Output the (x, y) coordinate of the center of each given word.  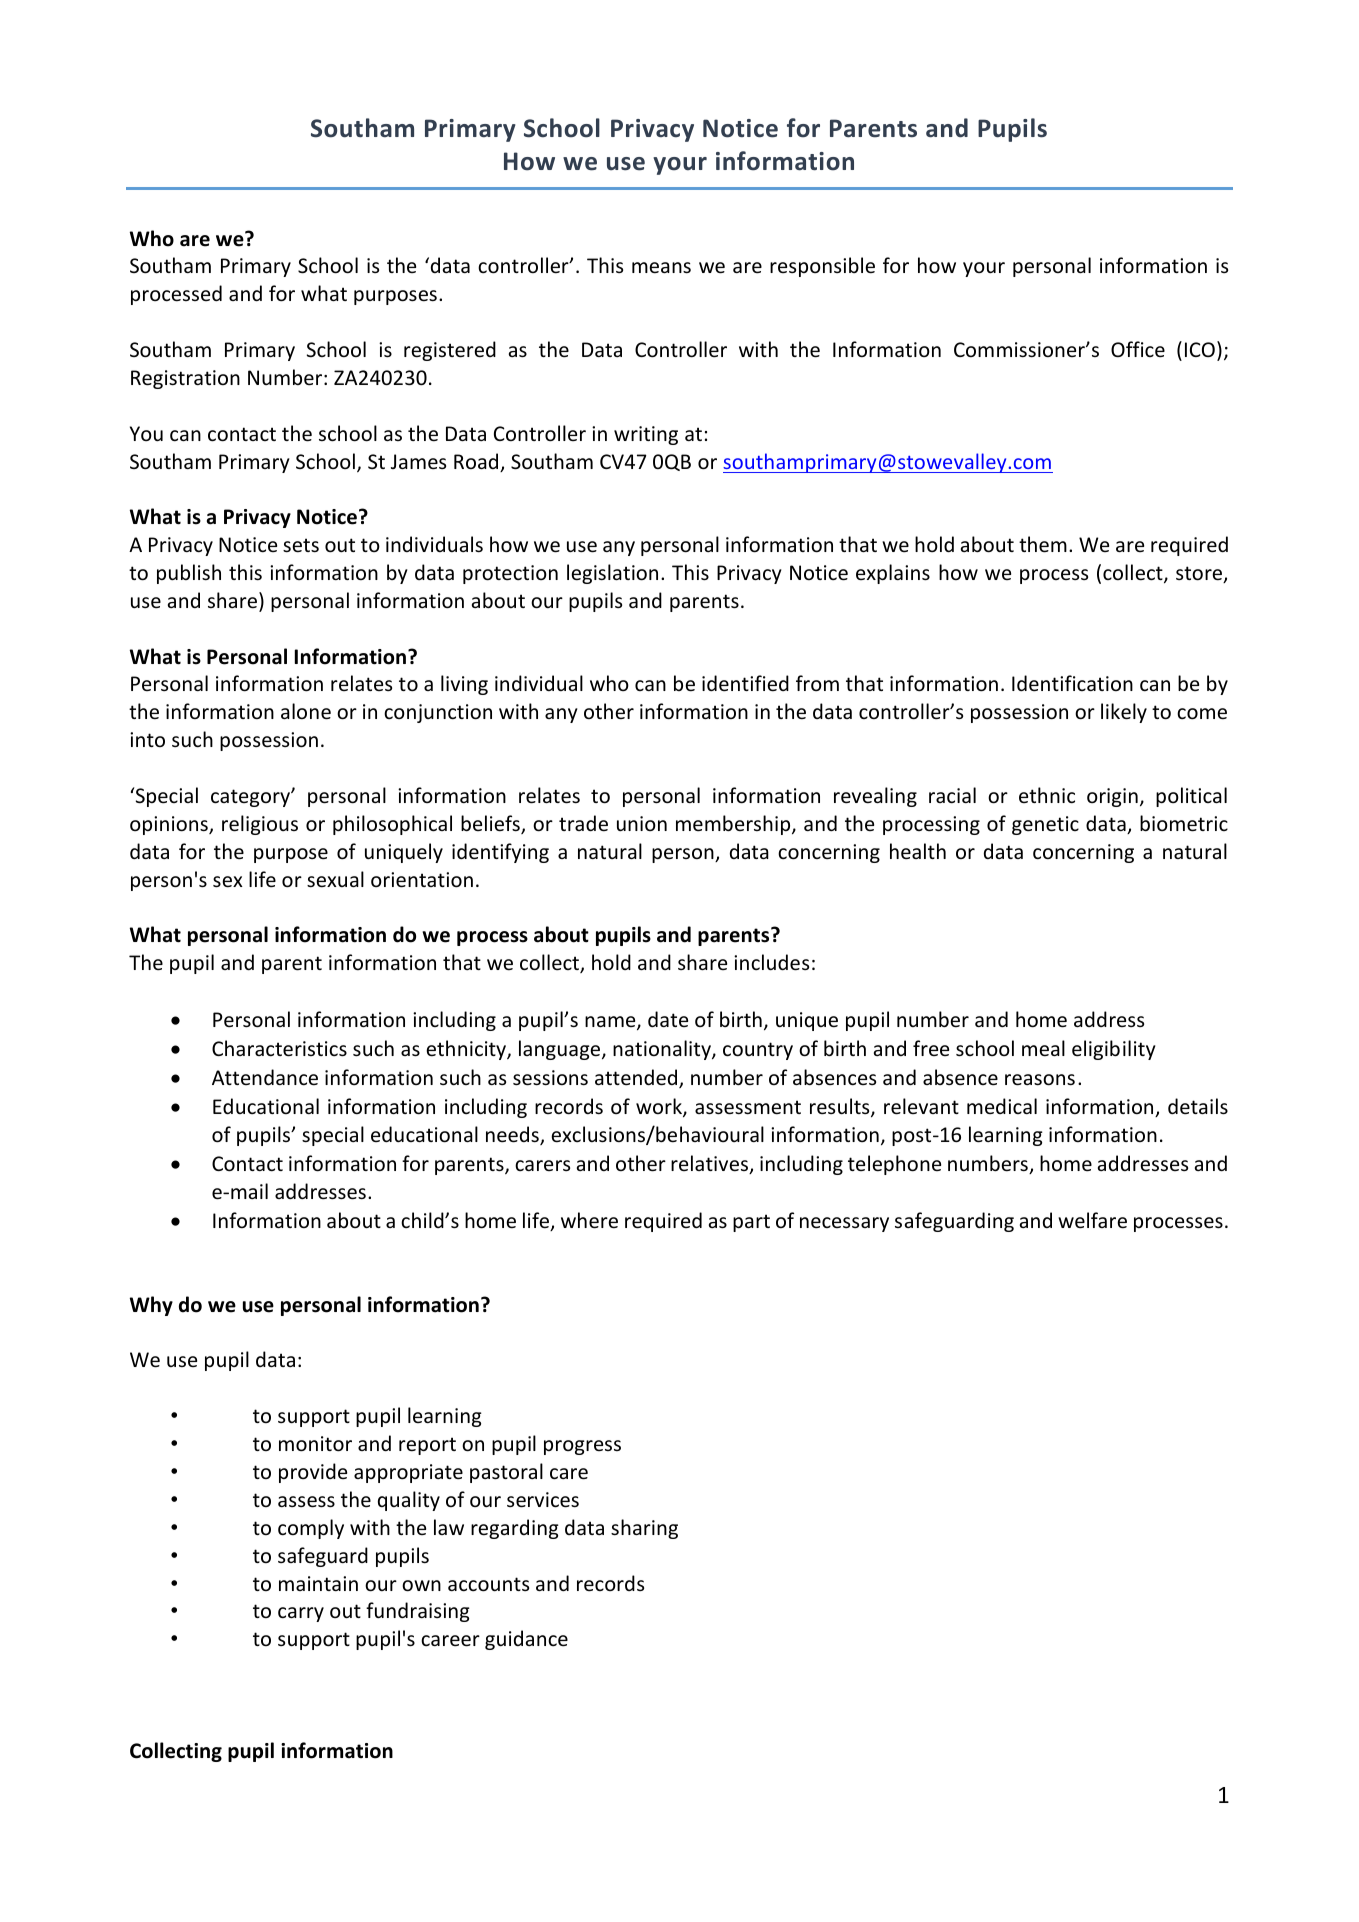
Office (1138, 349)
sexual (335, 879)
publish (189, 574)
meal (1043, 1048)
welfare (1092, 1220)
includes (771, 962)
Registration (185, 379)
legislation (612, 574)
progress (582, 1447)
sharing (644, 1529)
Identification (1072, 683)
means (661, 268)
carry (301, 1614)
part (751, 1223)
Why (151, 1306)
